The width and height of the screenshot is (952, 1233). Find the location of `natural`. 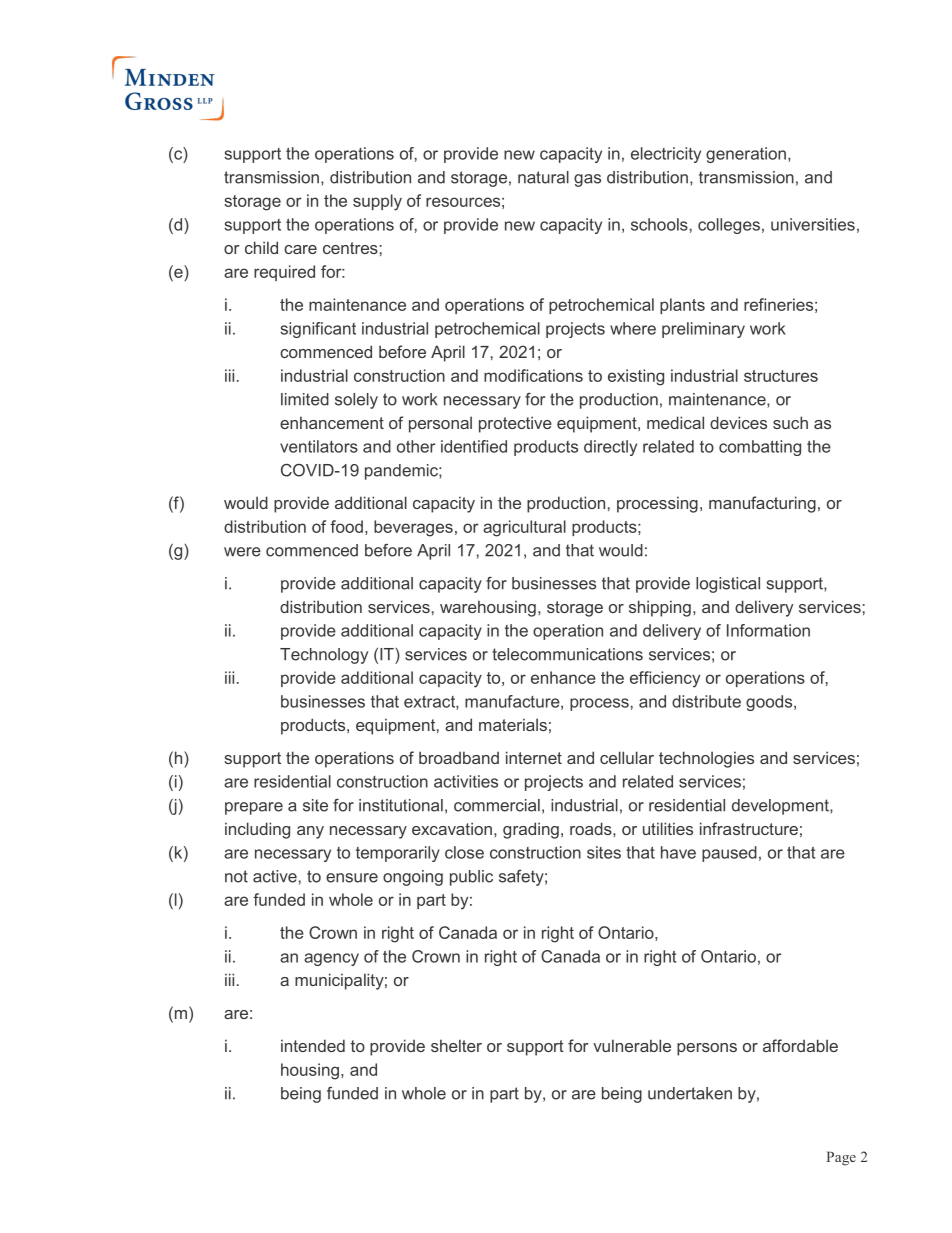

natural is located at coordinates (543, 177).
